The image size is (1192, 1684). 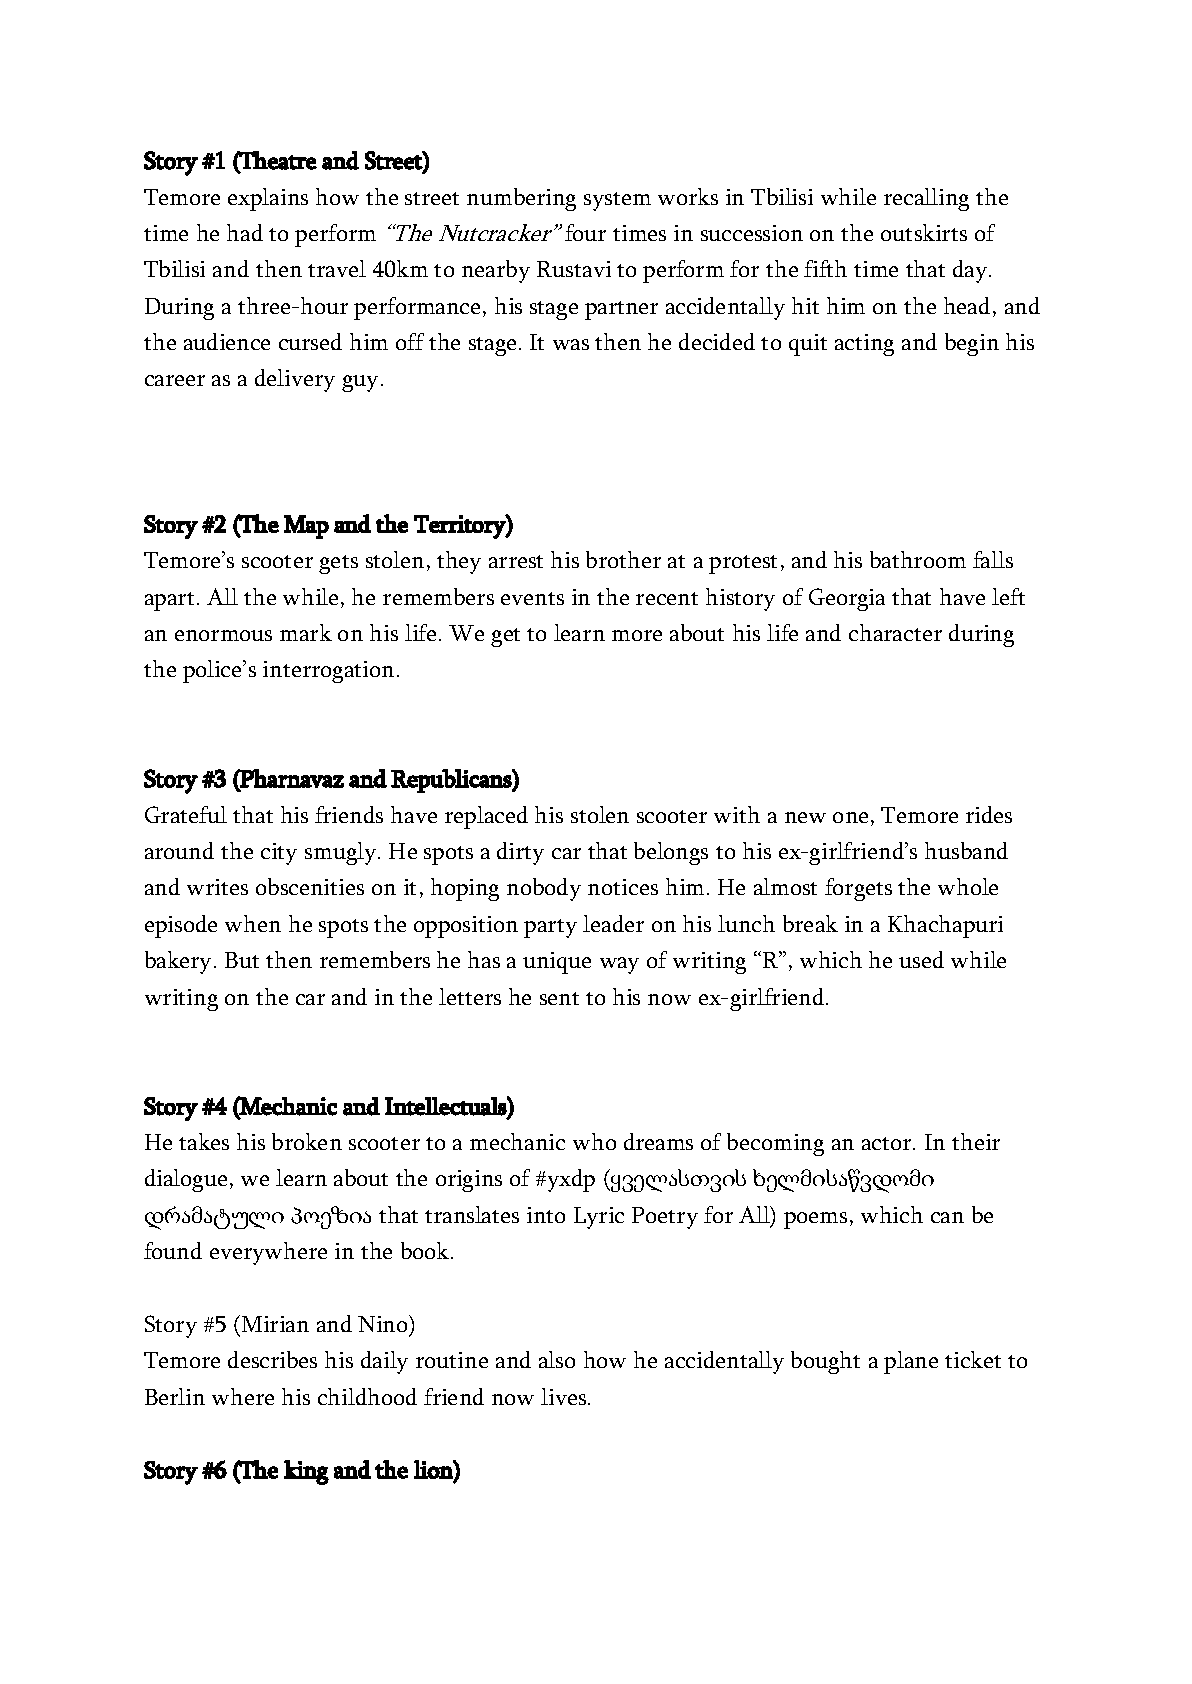 What do you see at coordinates (850, 817) in the image?
I see `one` at bounding box center [850, 817].
